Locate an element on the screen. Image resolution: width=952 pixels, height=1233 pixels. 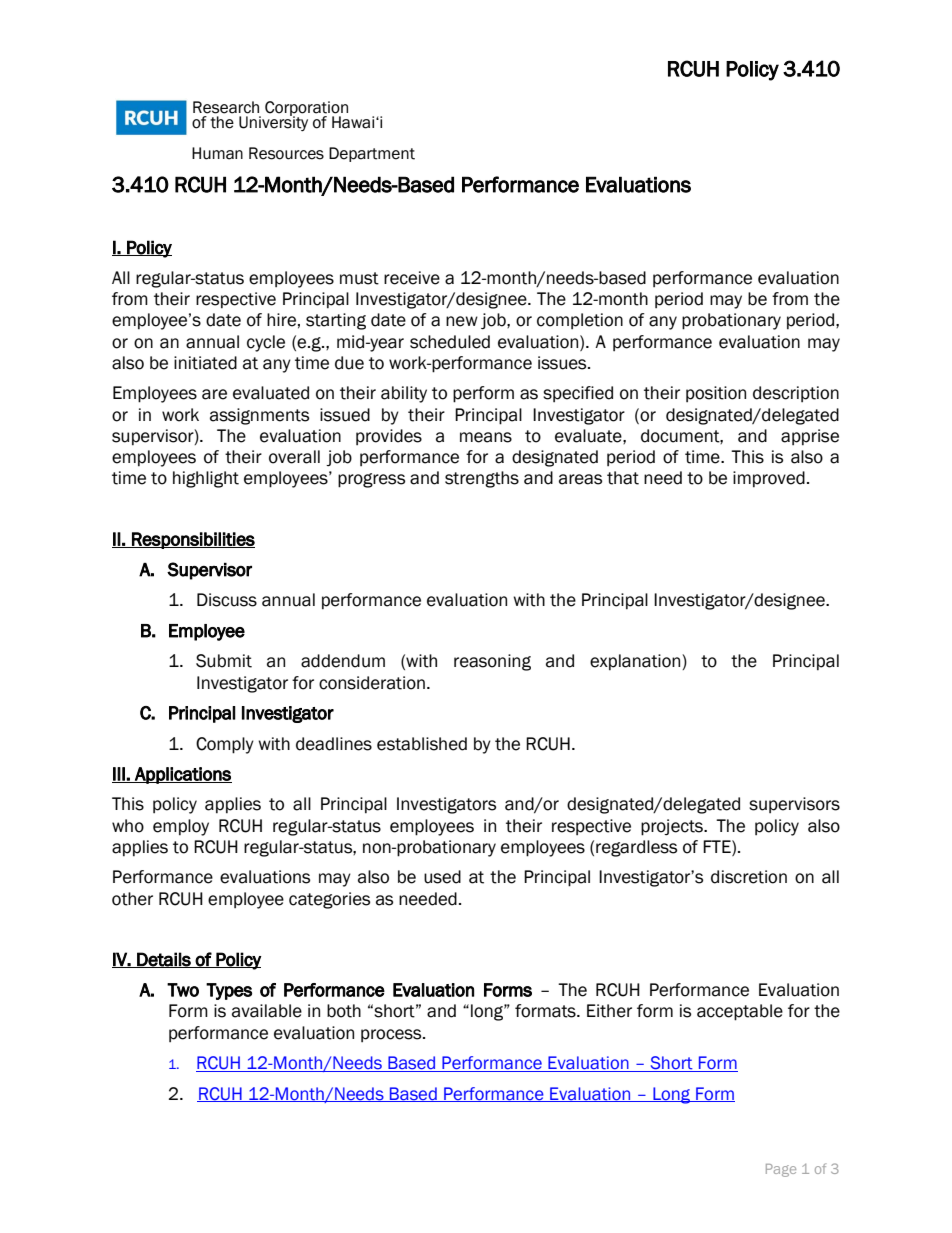
ability is located at coordinates (404, 394).
